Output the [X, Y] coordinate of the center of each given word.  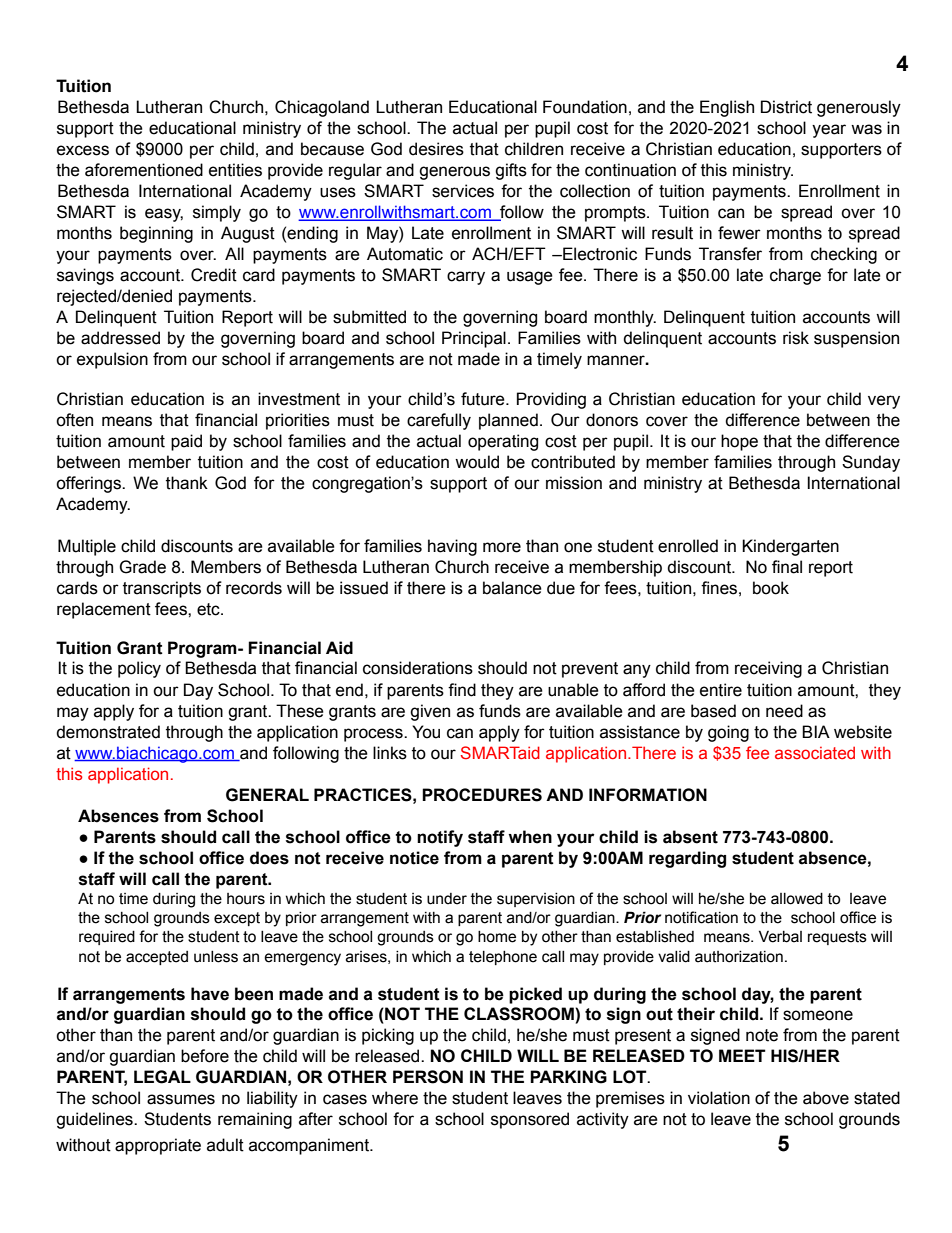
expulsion [112, 360]
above [826, 1098]
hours [246, 899]
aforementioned [144, 170]
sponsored [530, 1120]
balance [512, 588]
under [447, 899]
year [829, 131]
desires [436, 149]
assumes [181, 1099]
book [771, 588]
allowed [797, 899]
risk [796, 338]
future [484, 399]
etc [209, 609]
